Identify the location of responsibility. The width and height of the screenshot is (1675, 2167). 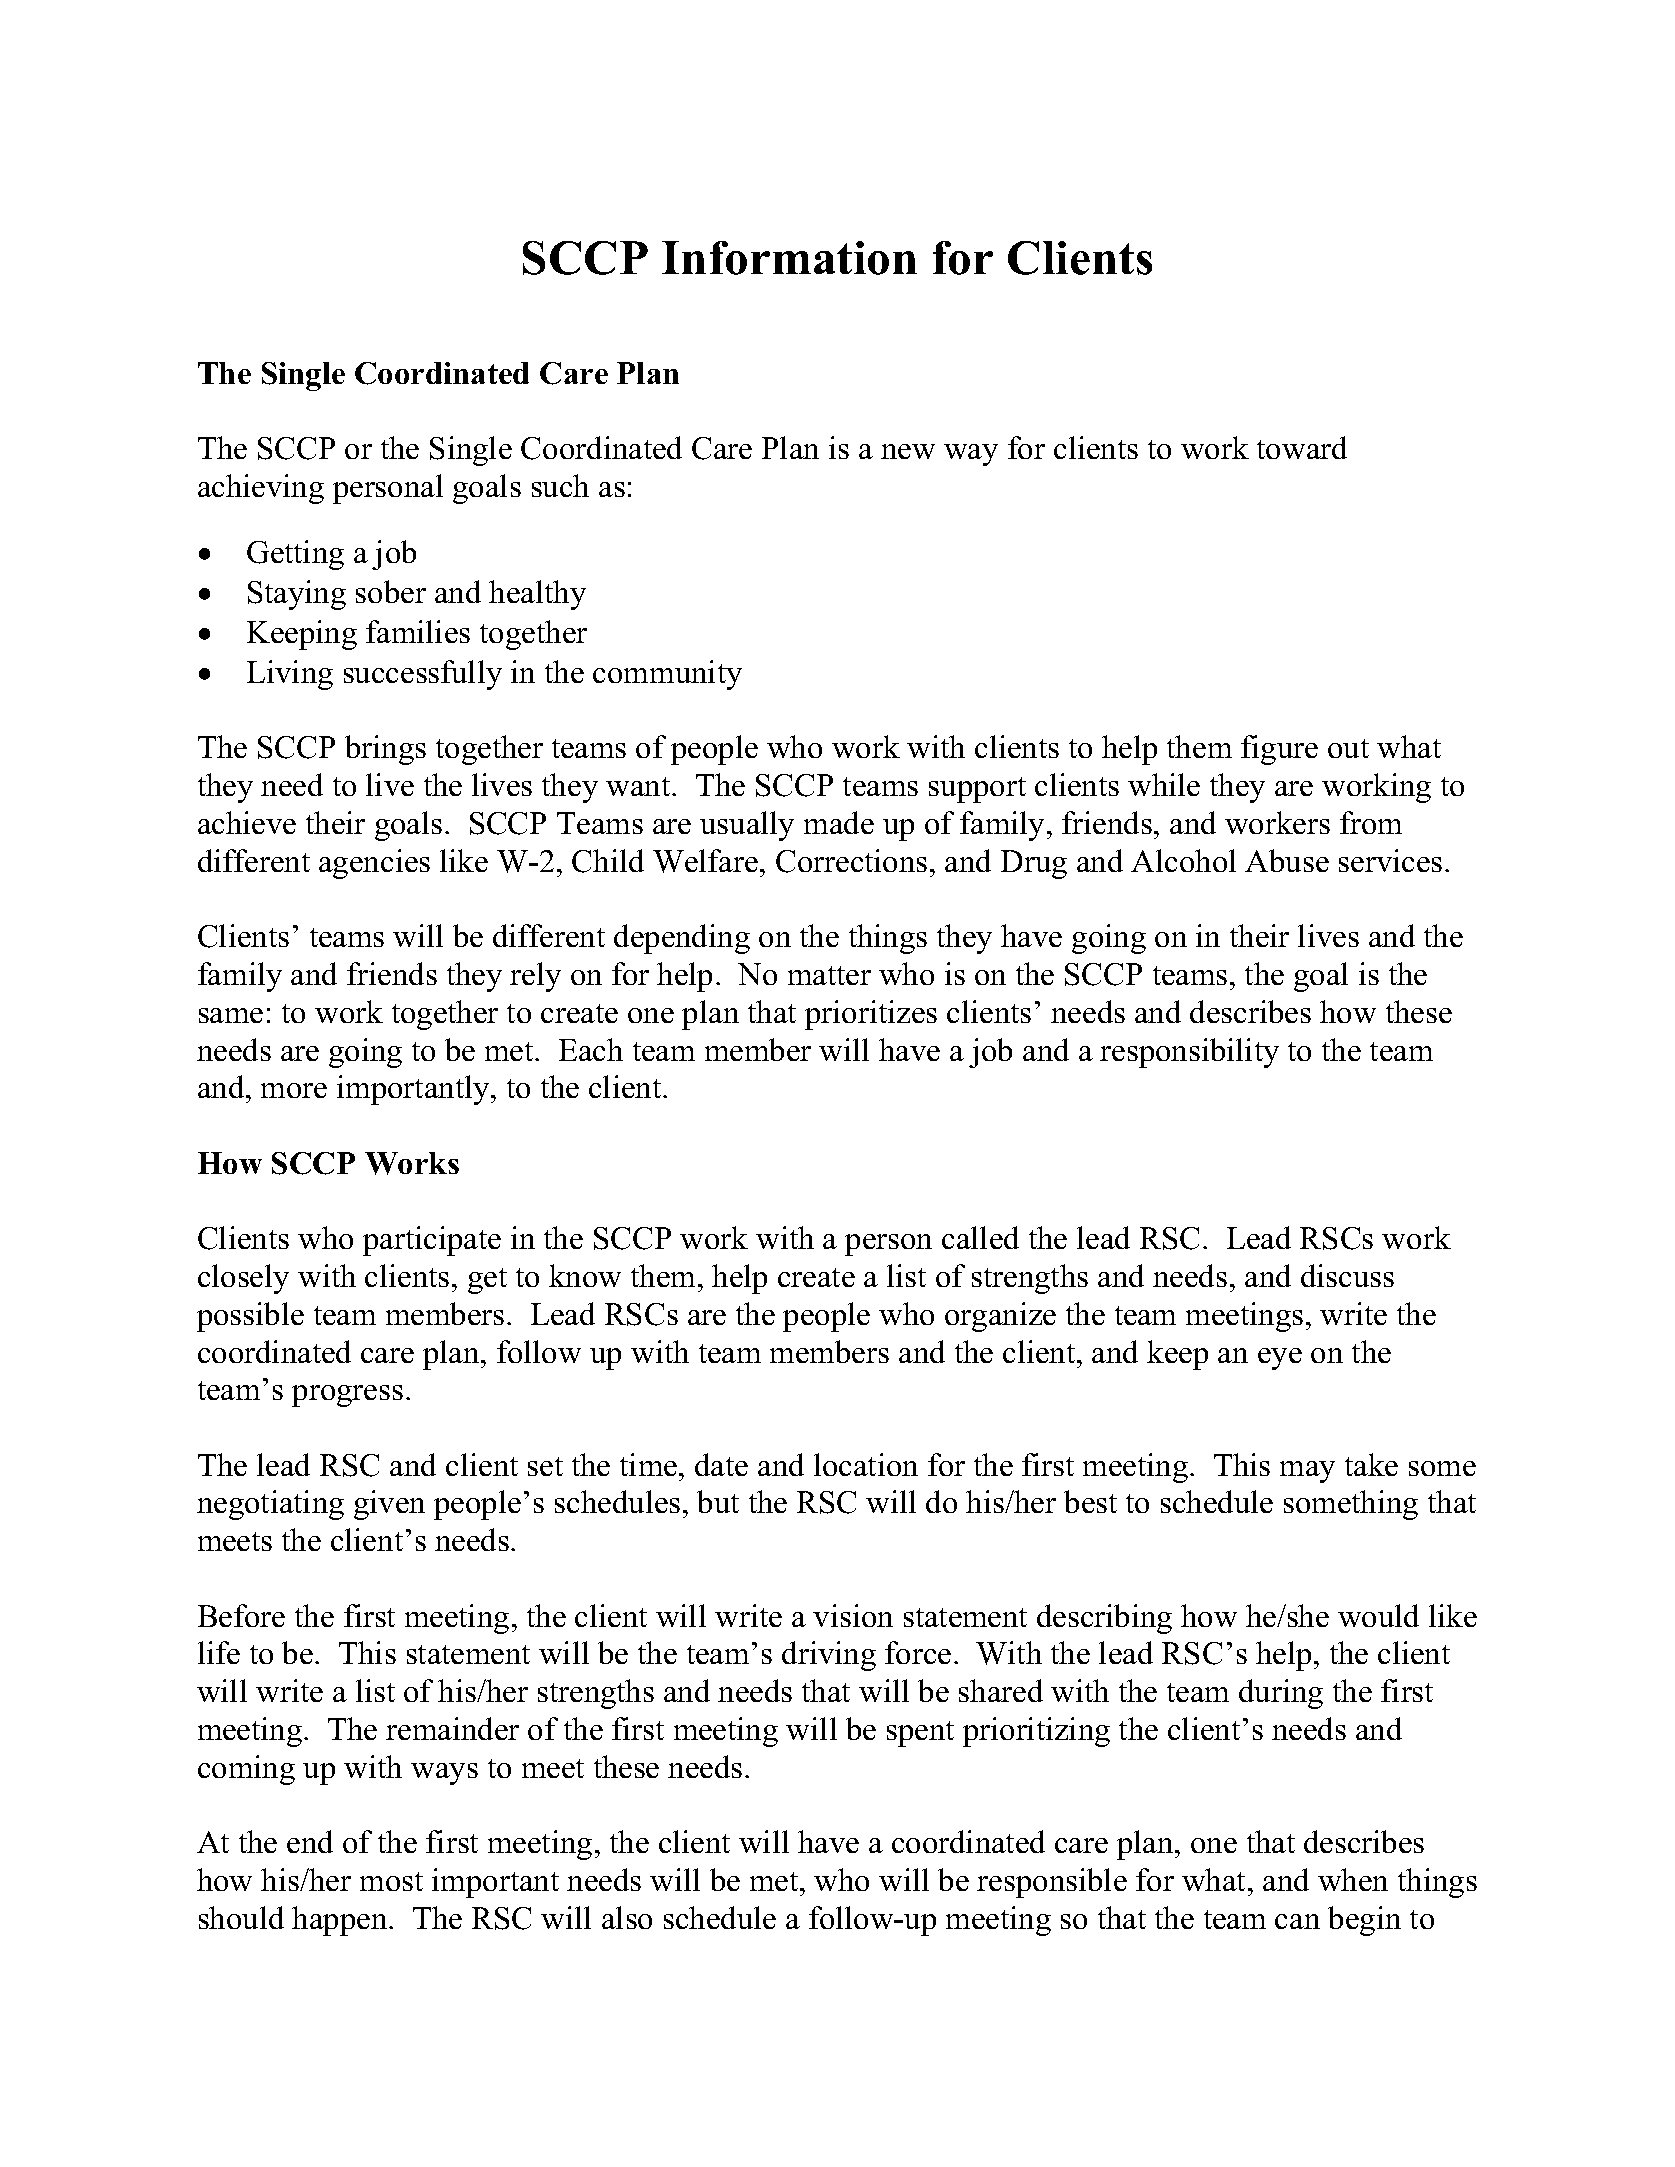
(1189, 1053).
